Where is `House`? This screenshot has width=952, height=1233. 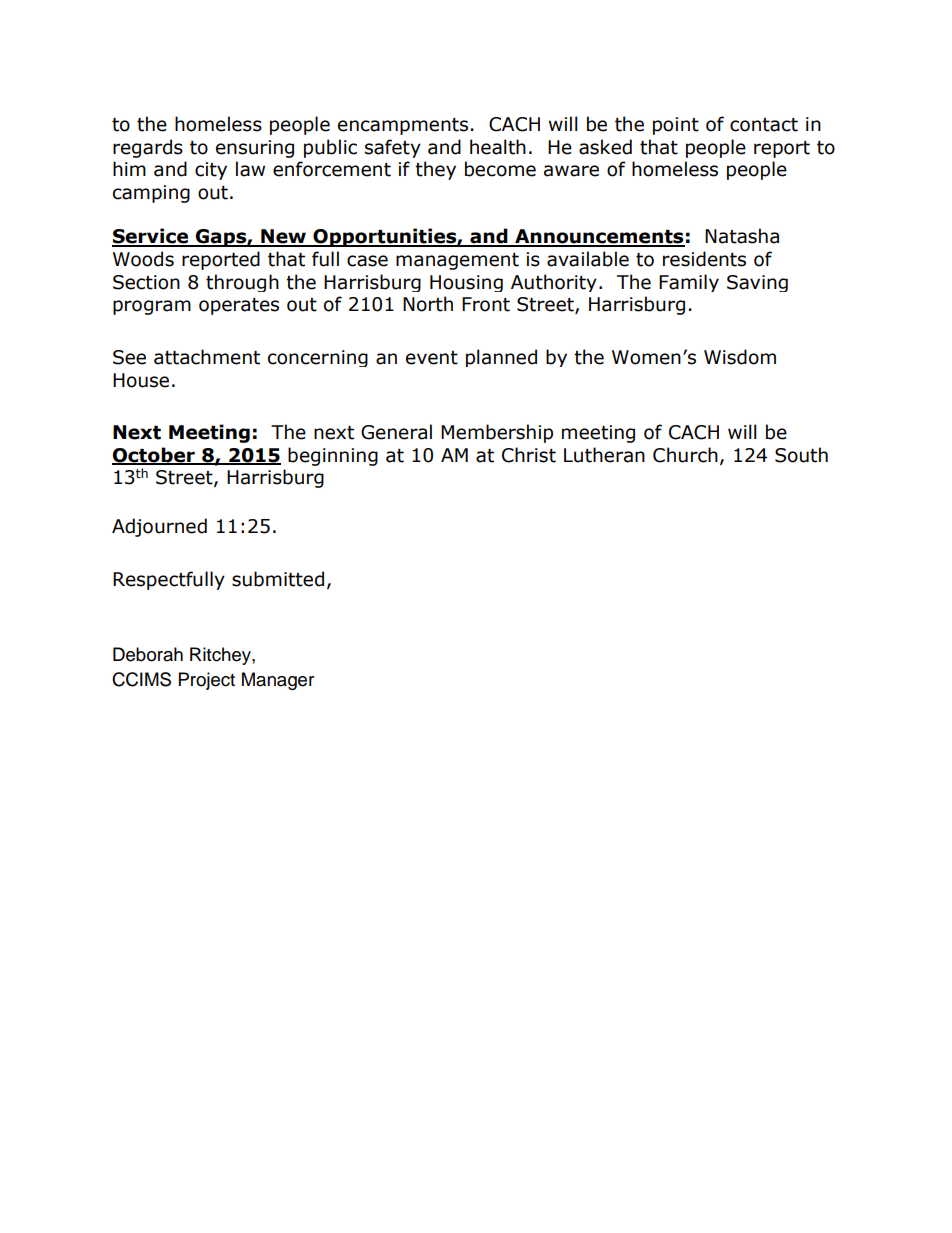
House is located at coordinates (141, 380).
